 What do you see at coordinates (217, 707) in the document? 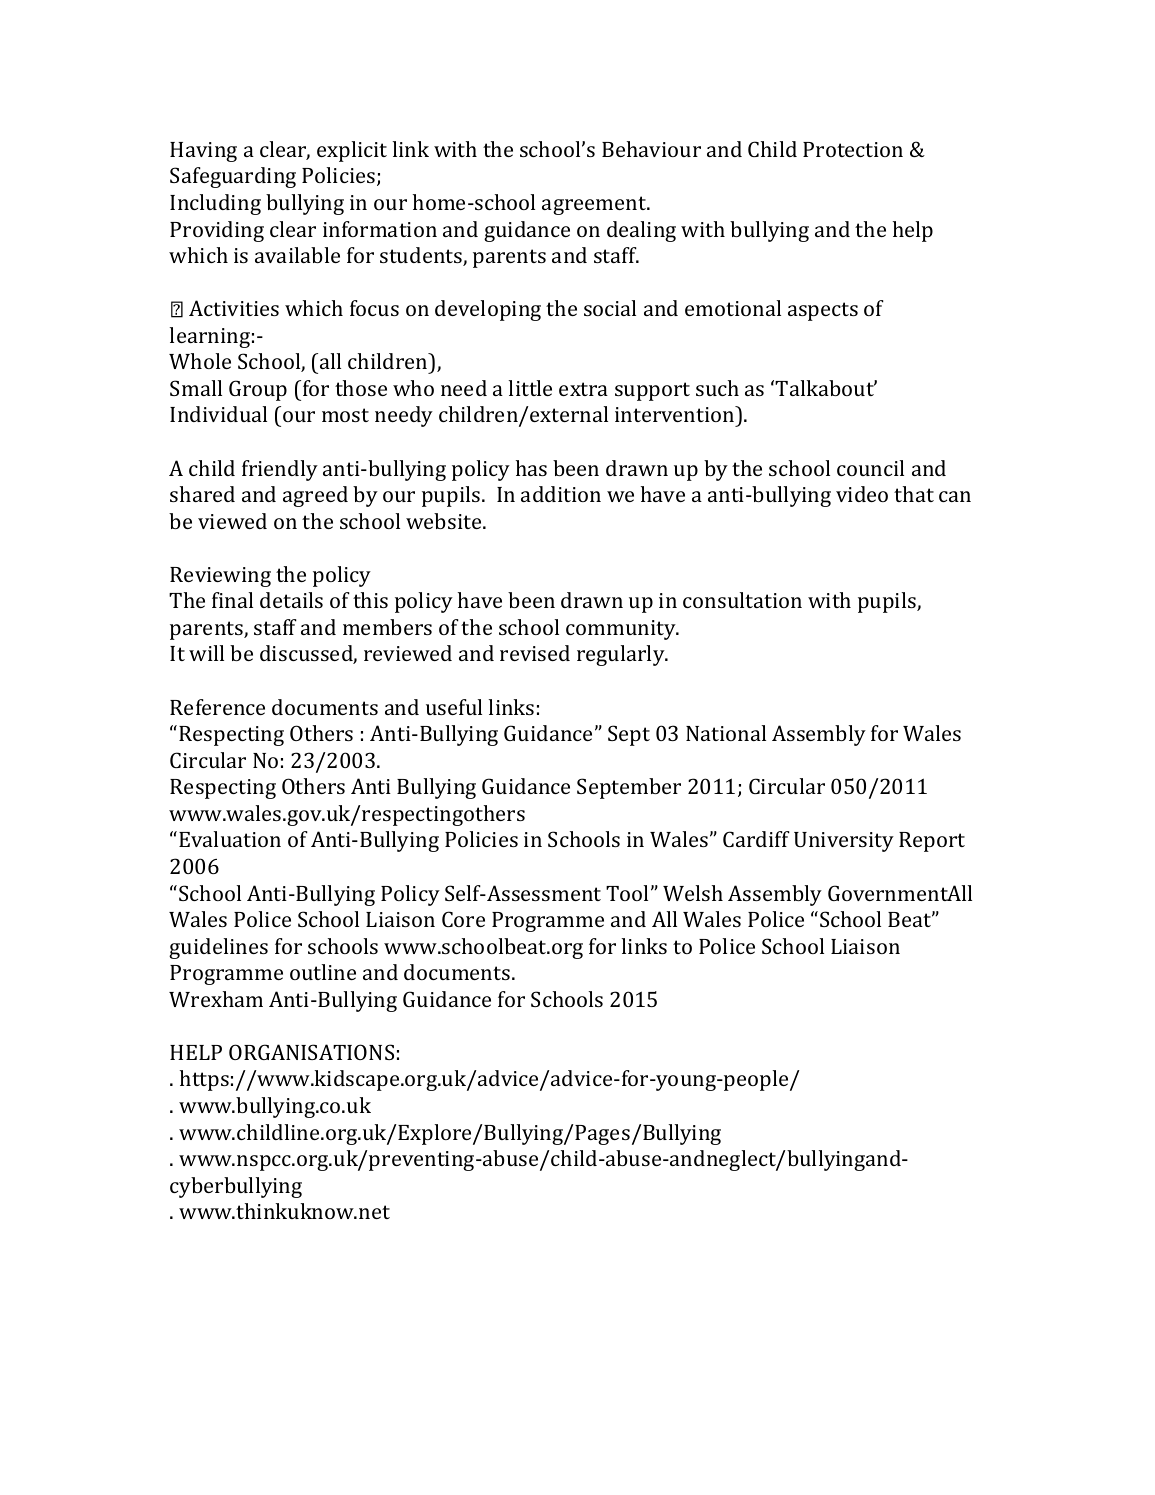
I see `Reference` at bounding box center [217, 707].
